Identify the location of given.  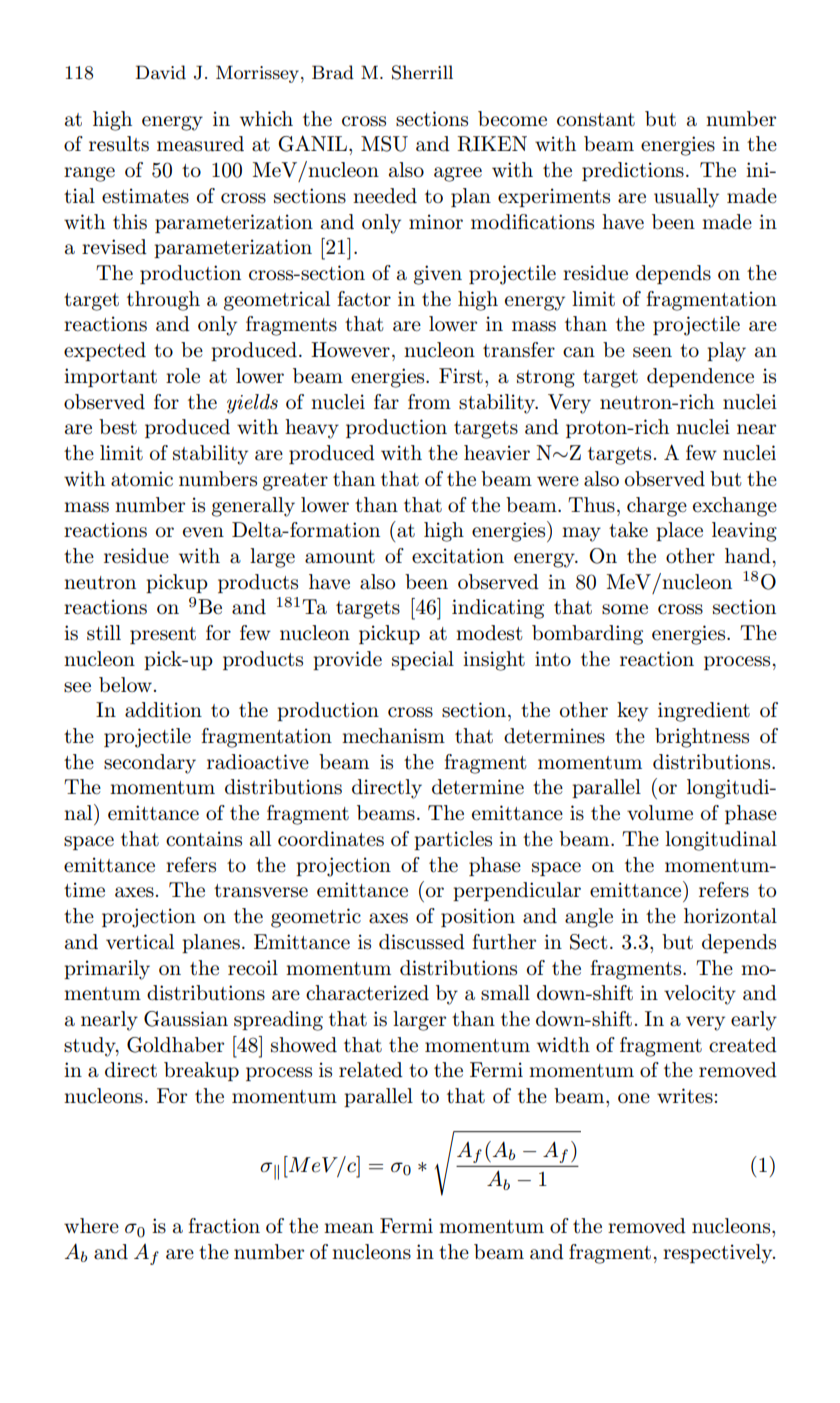
(438, 275).
